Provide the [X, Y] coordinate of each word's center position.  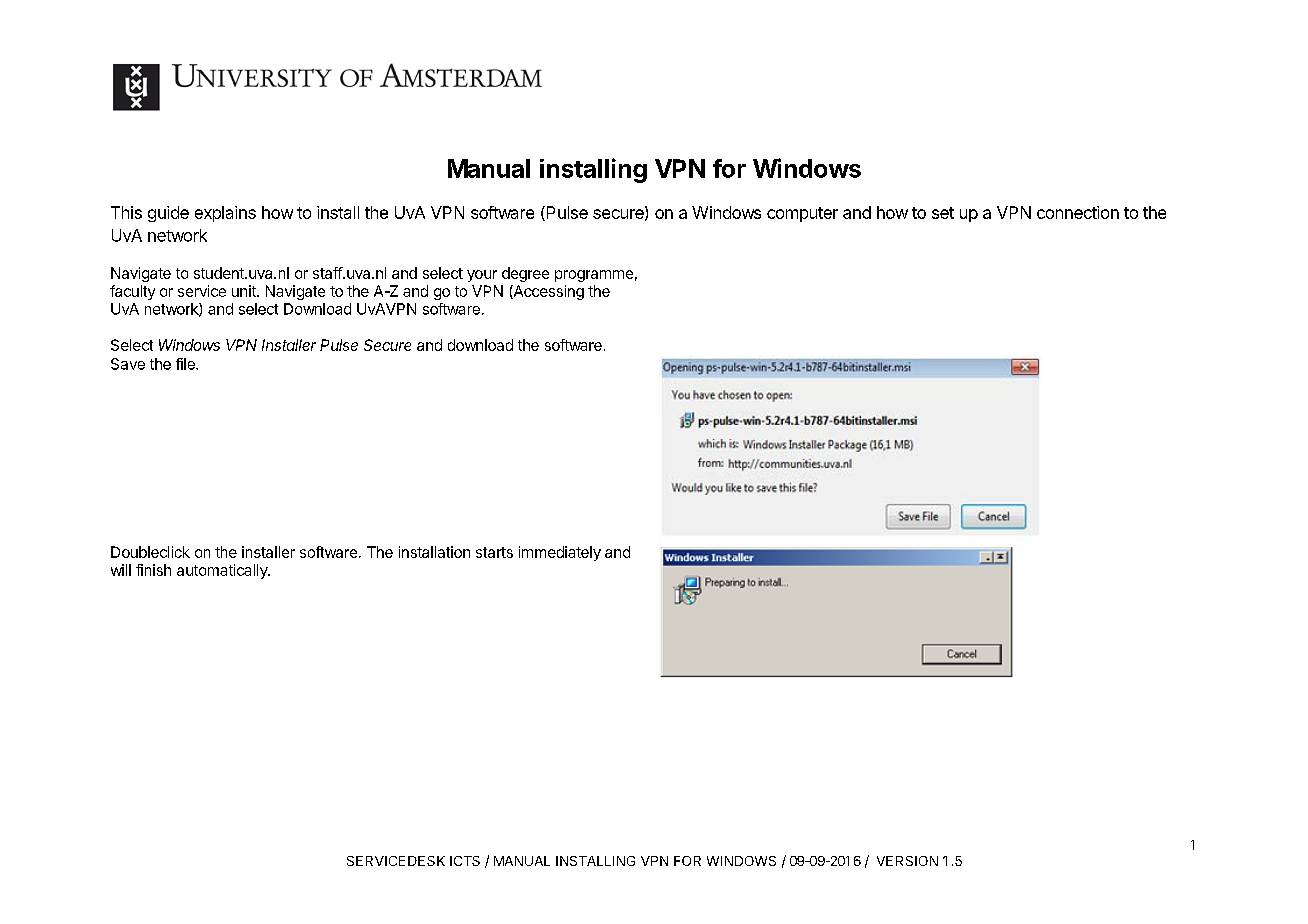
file [186, 364]
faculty [132, 292]
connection [1078, 212]
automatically [223, 571]
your [482, 276]
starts [494, 552]
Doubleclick [150, 552]
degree [525, 274]
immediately [560, 553]
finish [153, 570]
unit [245, 291]
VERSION [907, 861]
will [121, 570]
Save [128, 364]
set [943, 213]
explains [225, 214]
